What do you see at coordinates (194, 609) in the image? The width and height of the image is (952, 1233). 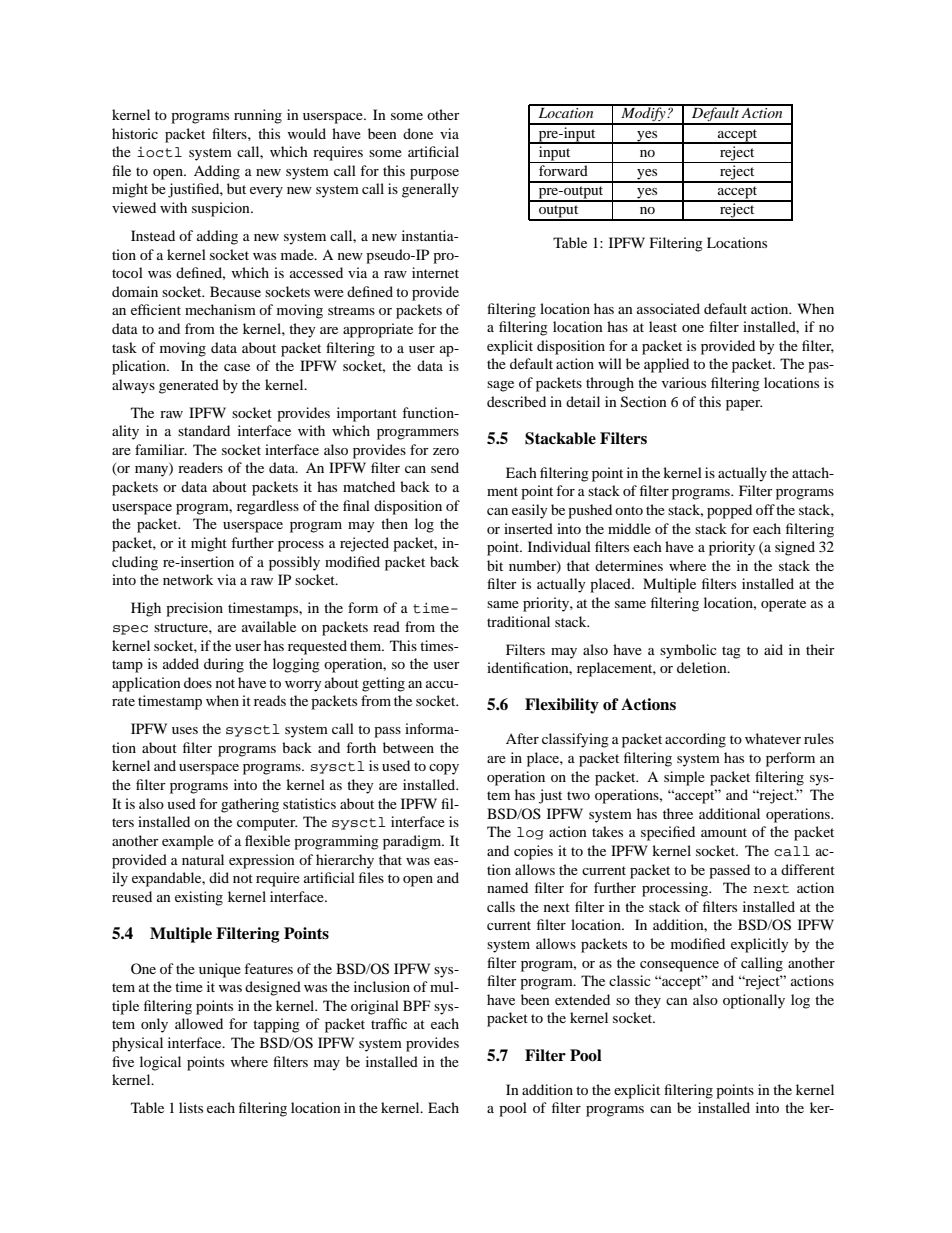 I see `precision` at bounding box center [194, 609].
